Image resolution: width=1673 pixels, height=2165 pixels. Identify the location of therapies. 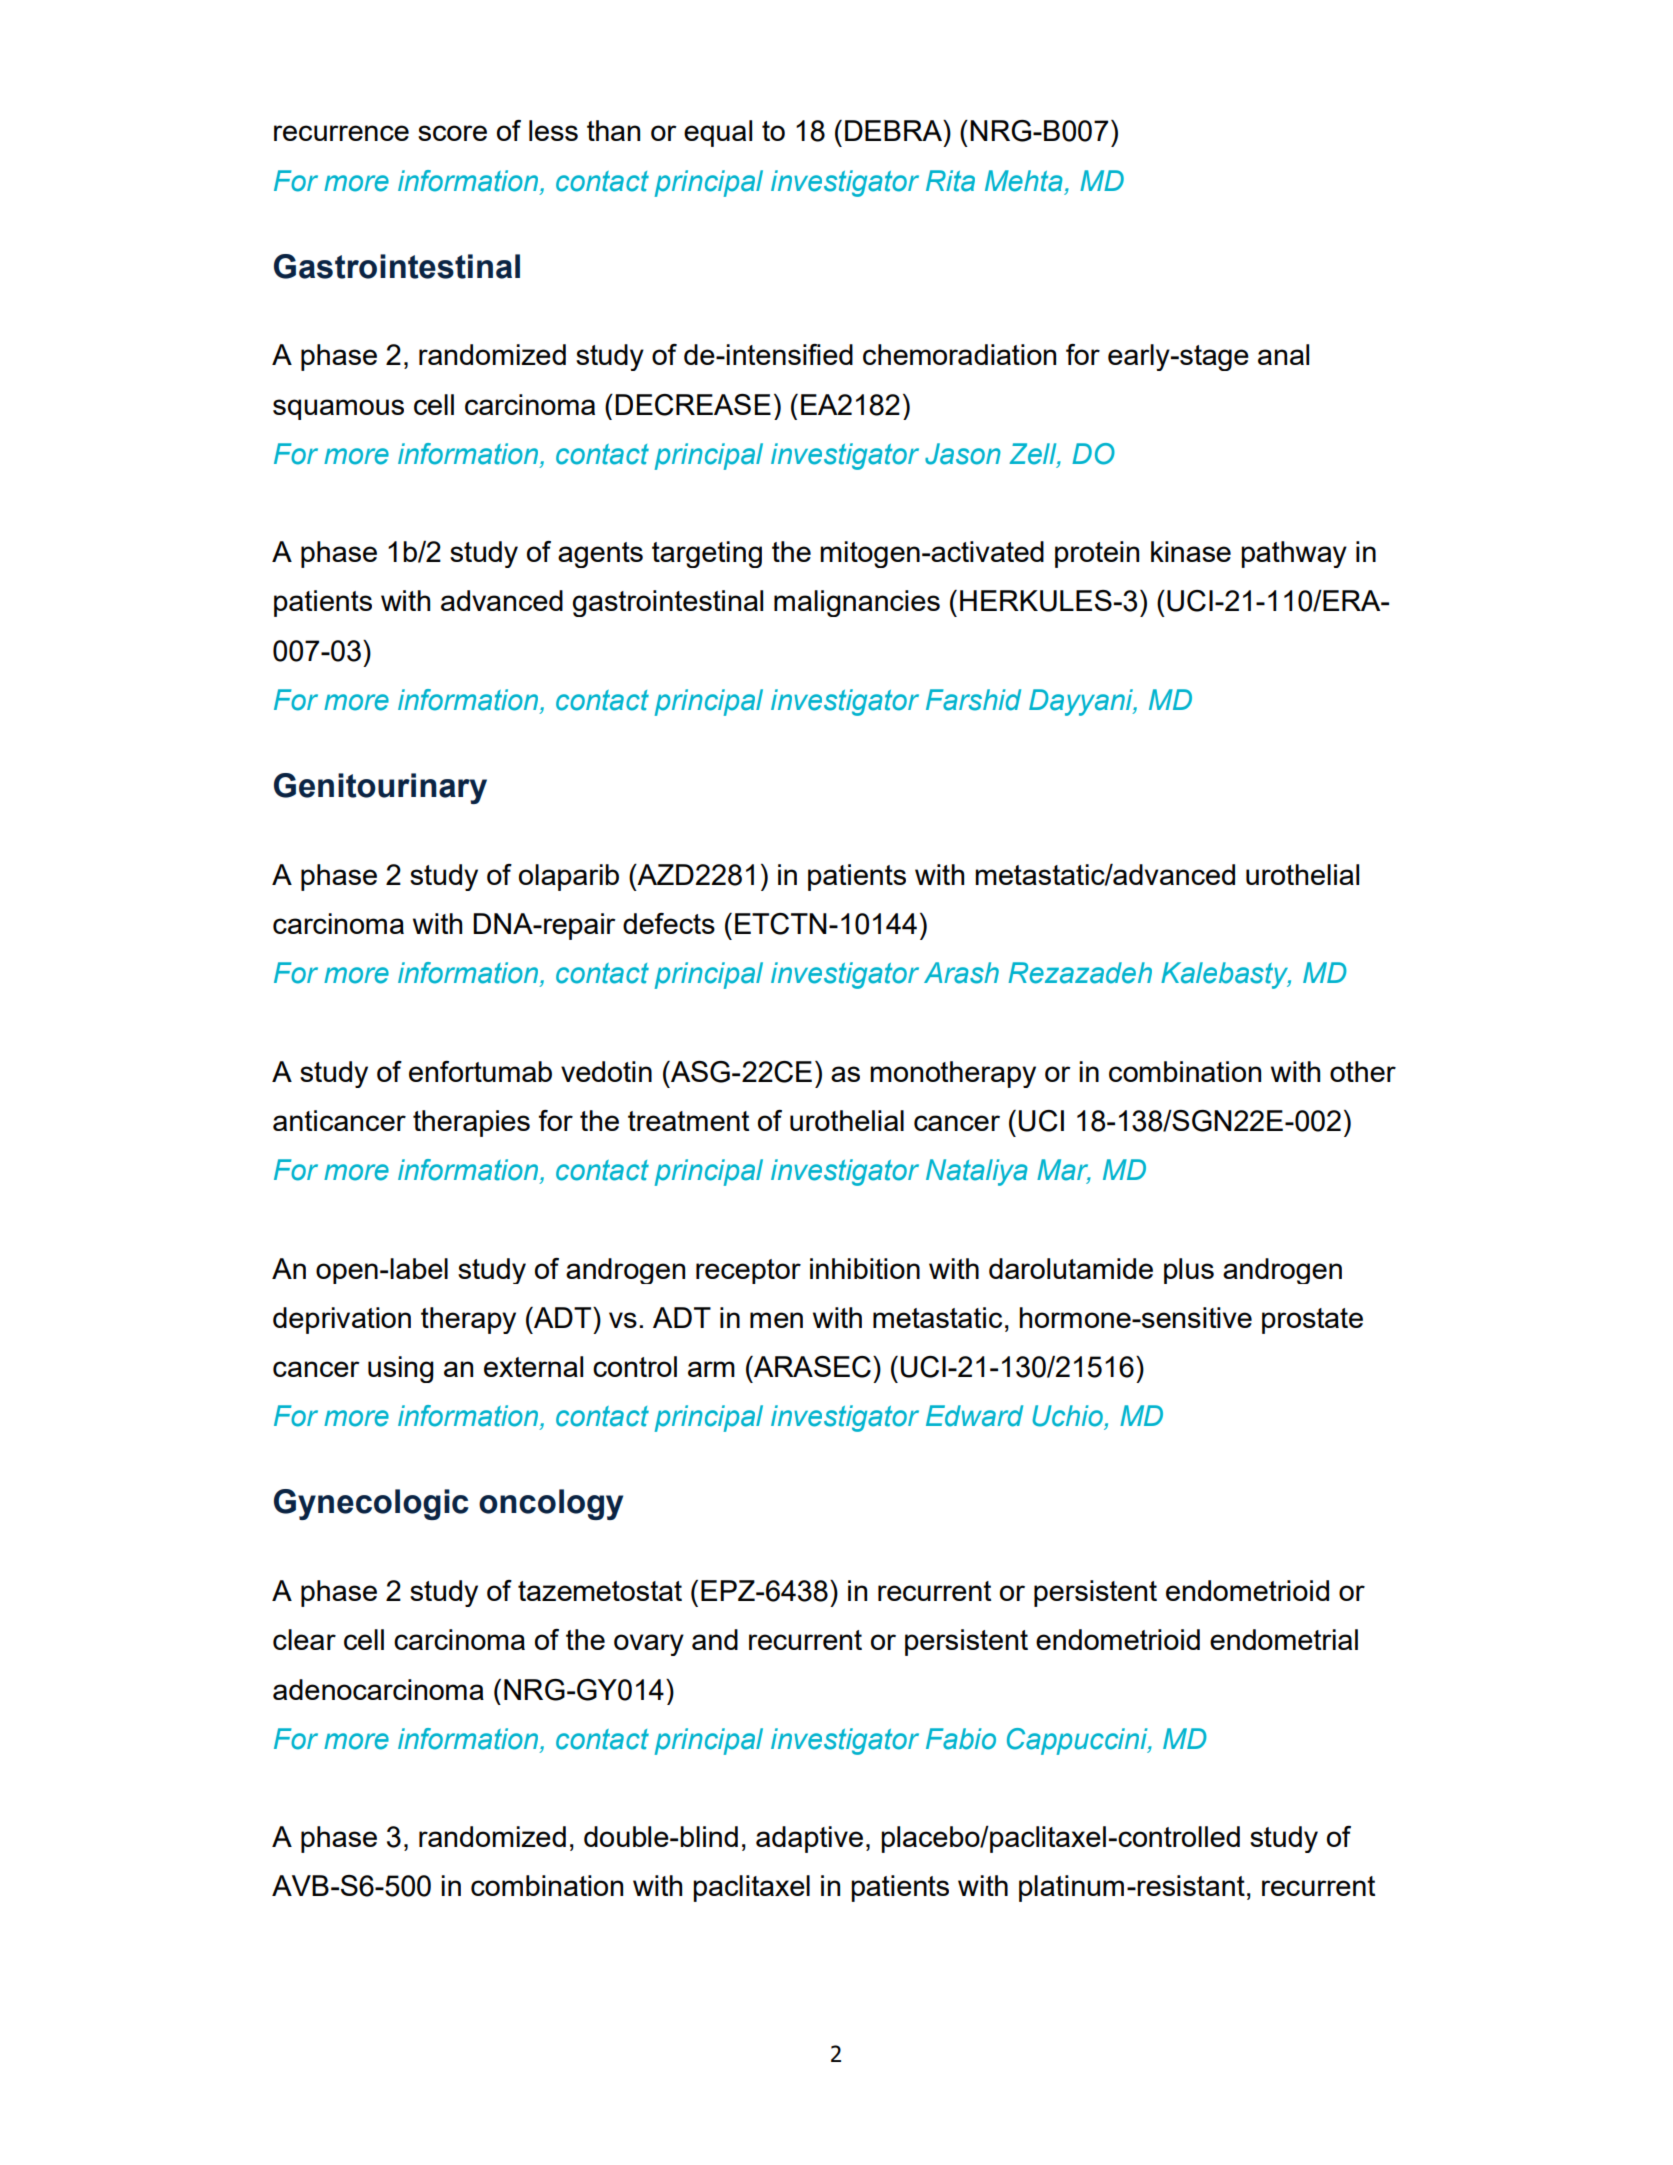
(471, 1123).
